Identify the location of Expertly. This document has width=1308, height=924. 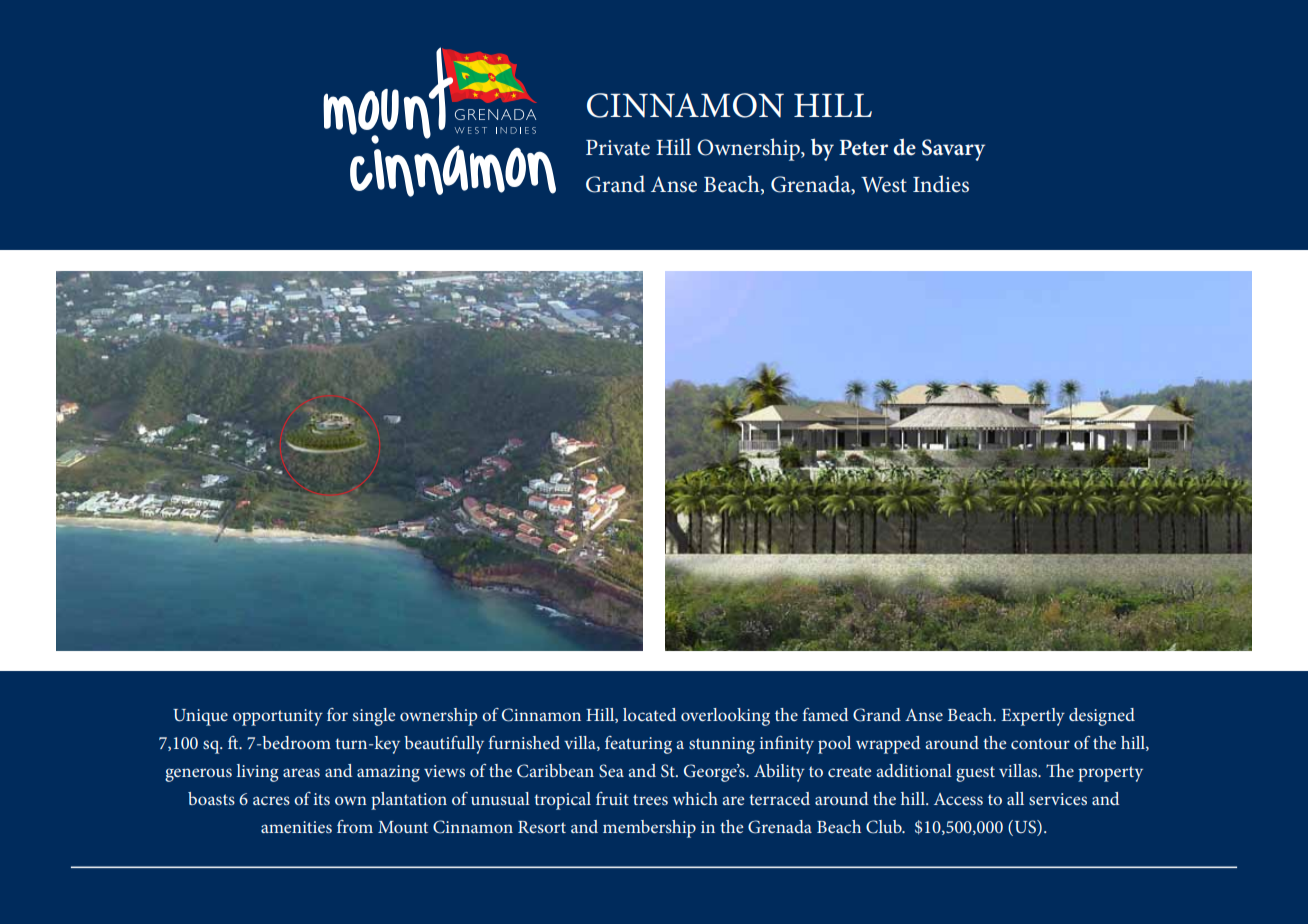
(1033, 717).
